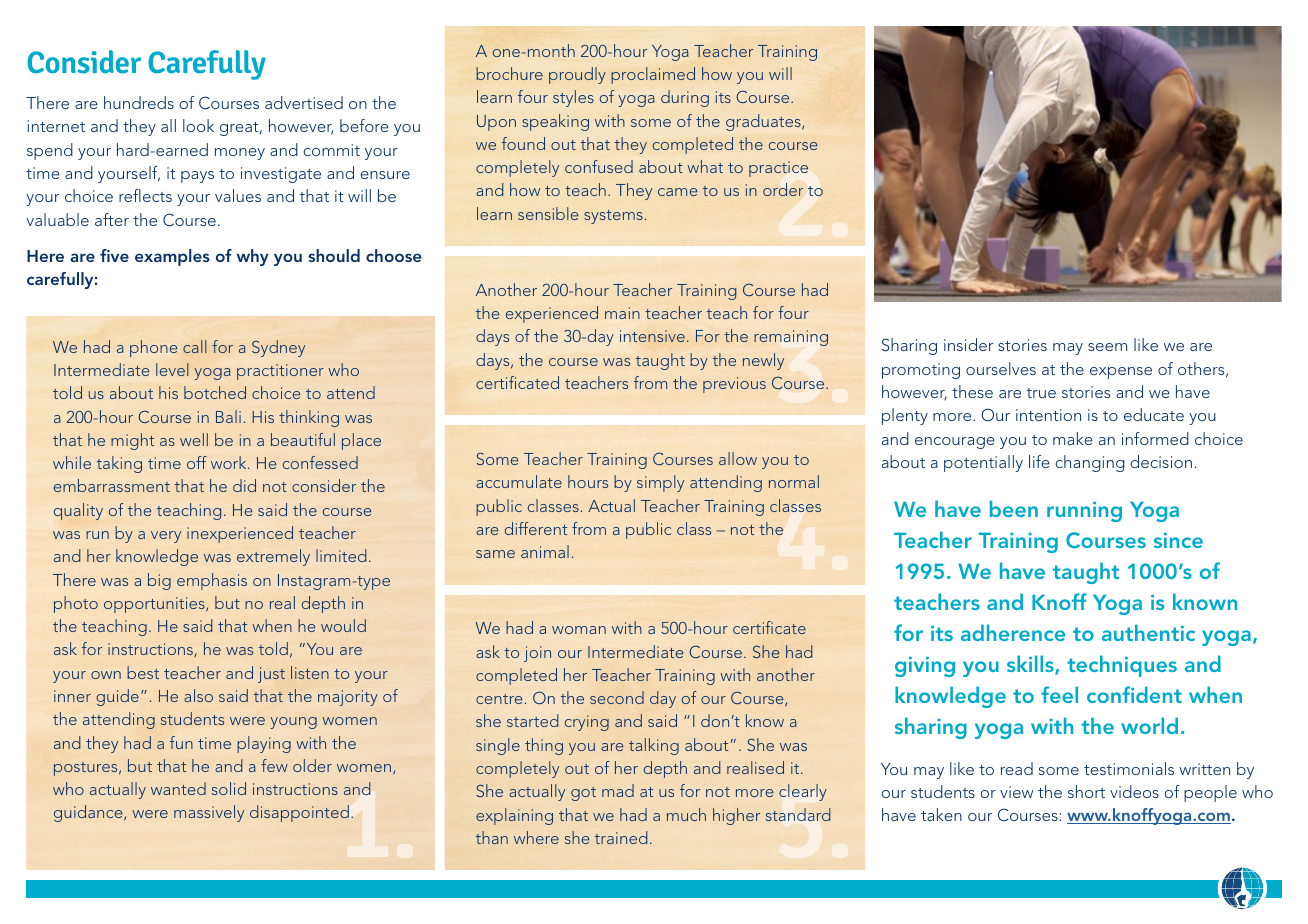  What do you see at coordinates (579, 630) in the document?
I see `woman` at bounding box center [579, 630].
